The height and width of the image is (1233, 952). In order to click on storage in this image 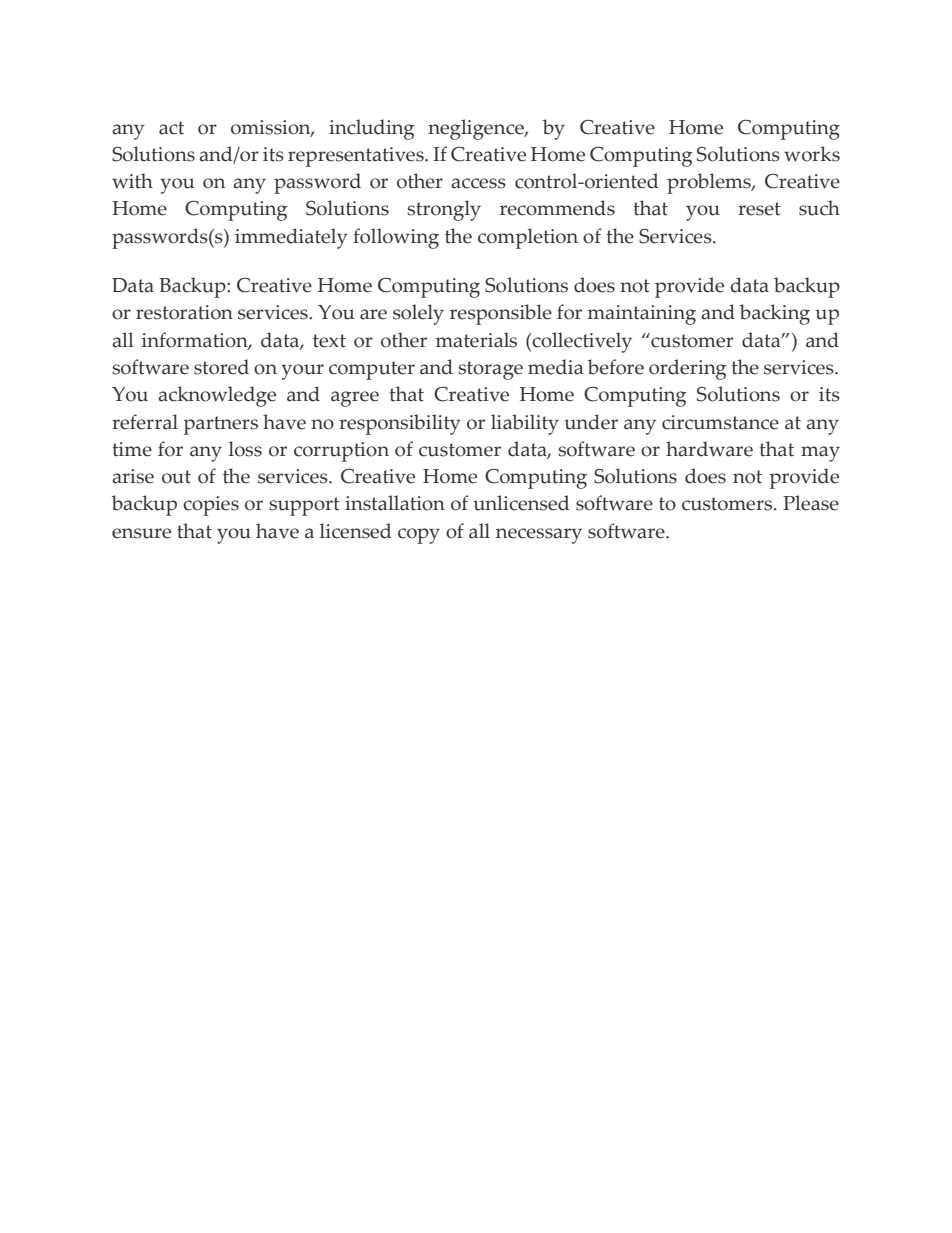, I will do `click(490, 370)`.
